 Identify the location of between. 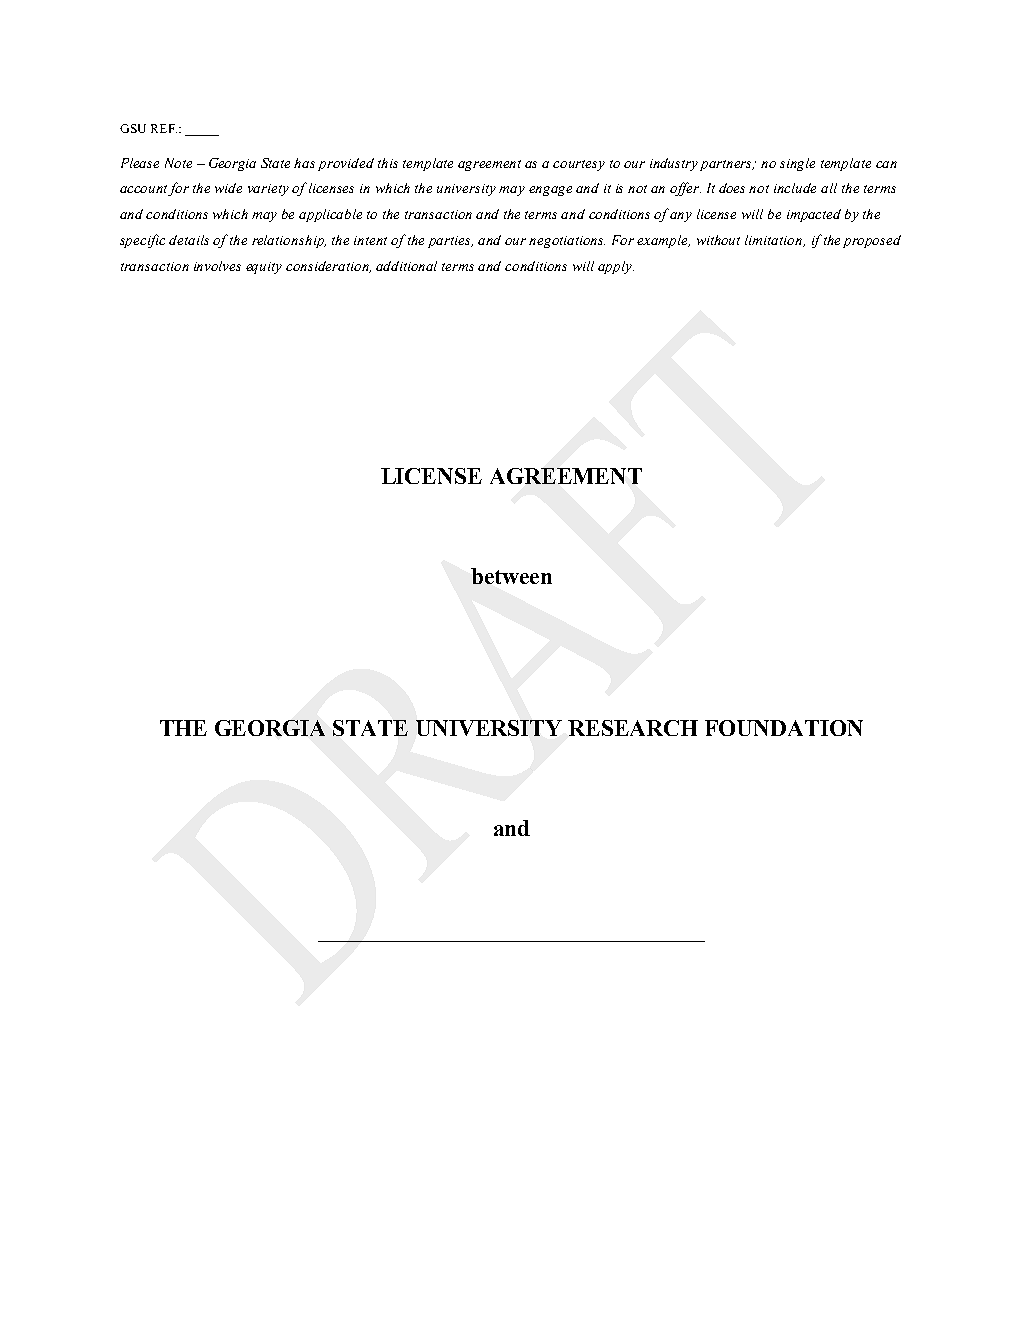
(511, 576).
